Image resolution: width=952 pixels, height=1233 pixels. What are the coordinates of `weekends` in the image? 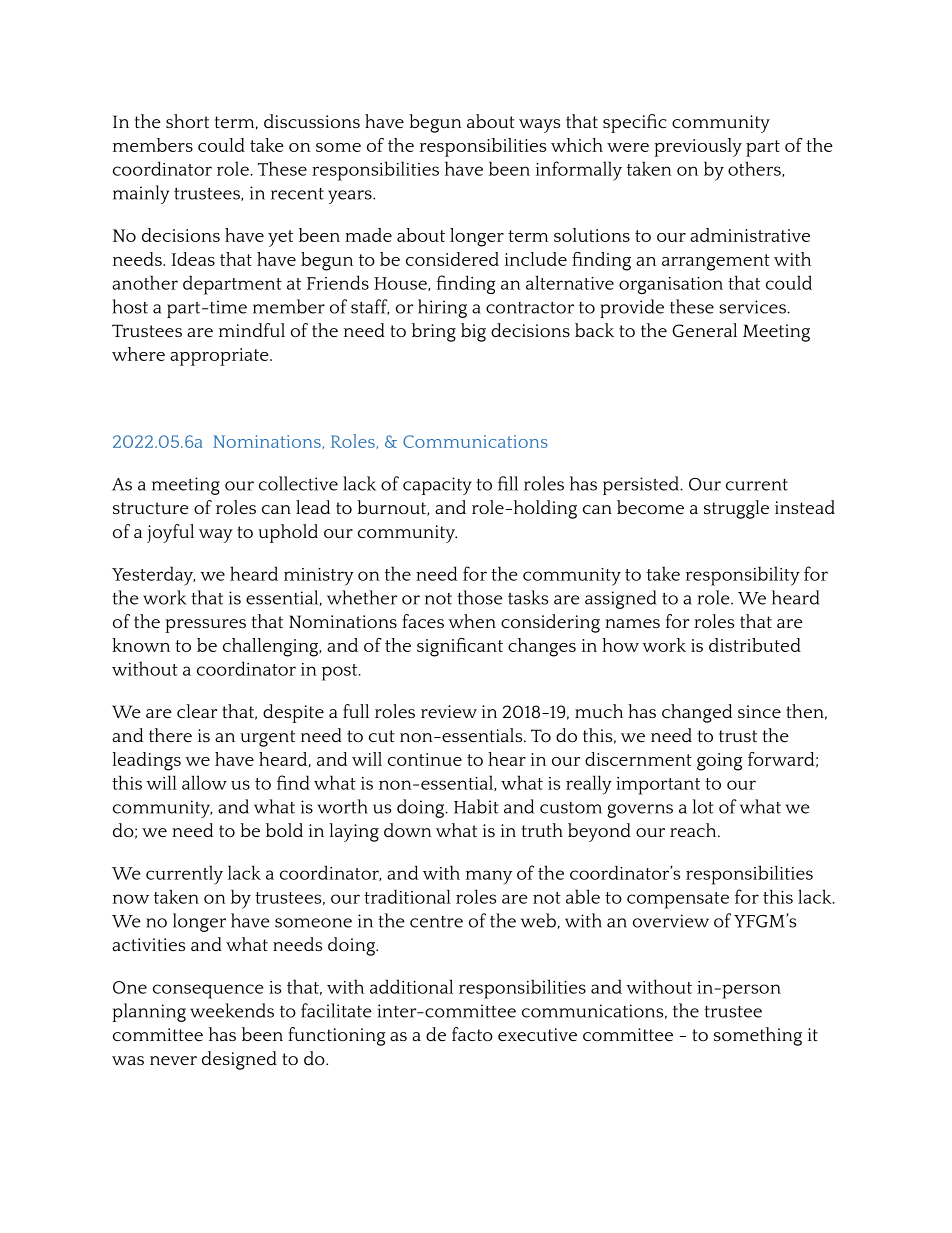 It's located at (232, 1010).
